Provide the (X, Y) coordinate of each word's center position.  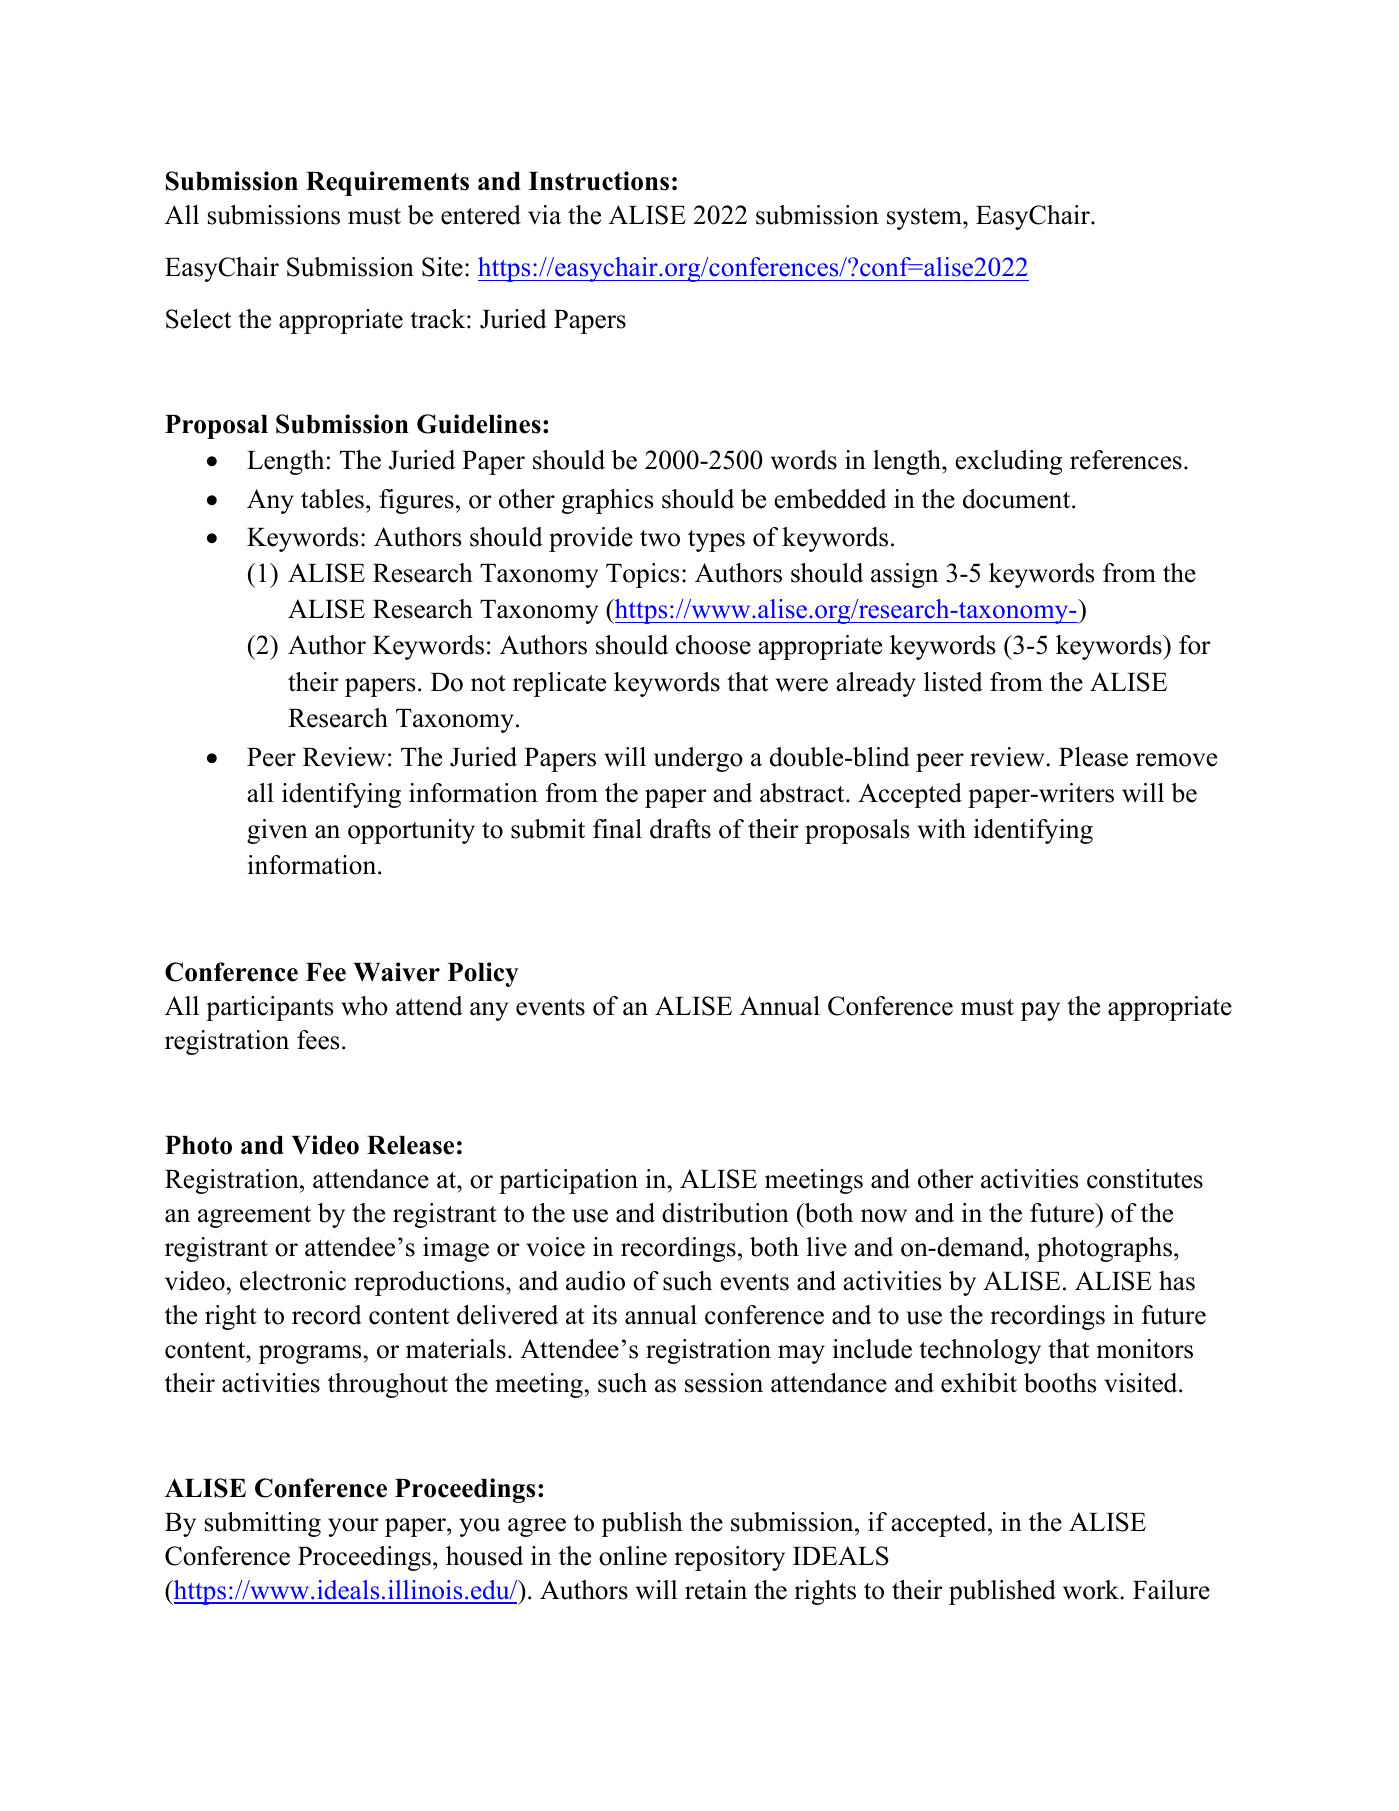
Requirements (387, 183)
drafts (680, 829)
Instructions (599, 181)
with (942, 829)
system (925, 219)
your (353, 1527)
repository (729, 1558)
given (277, 831)
